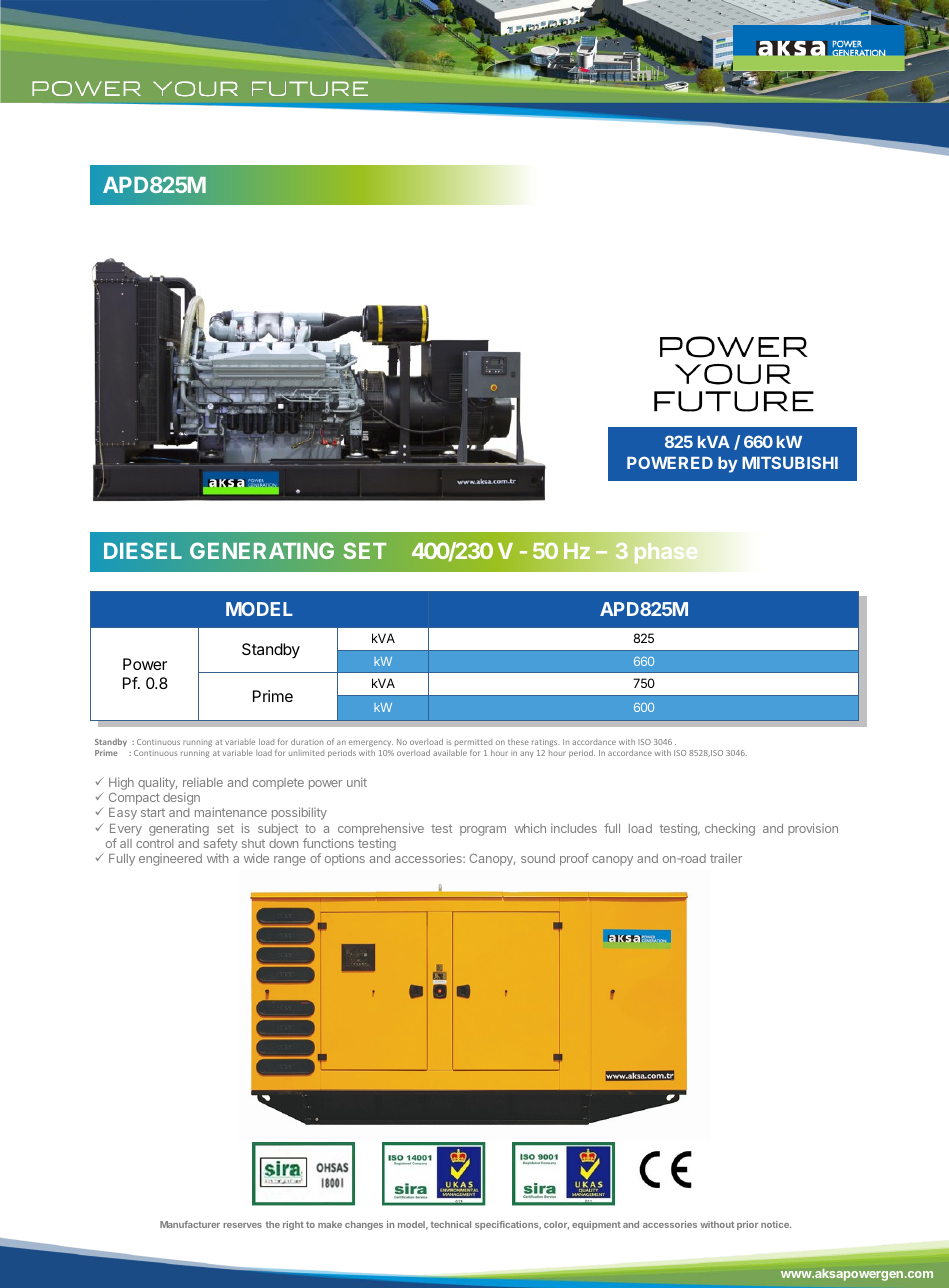  What do you see at coordinates (221, 846) in the screenshot?
I see `safety` at bounding box center [221, 846].
